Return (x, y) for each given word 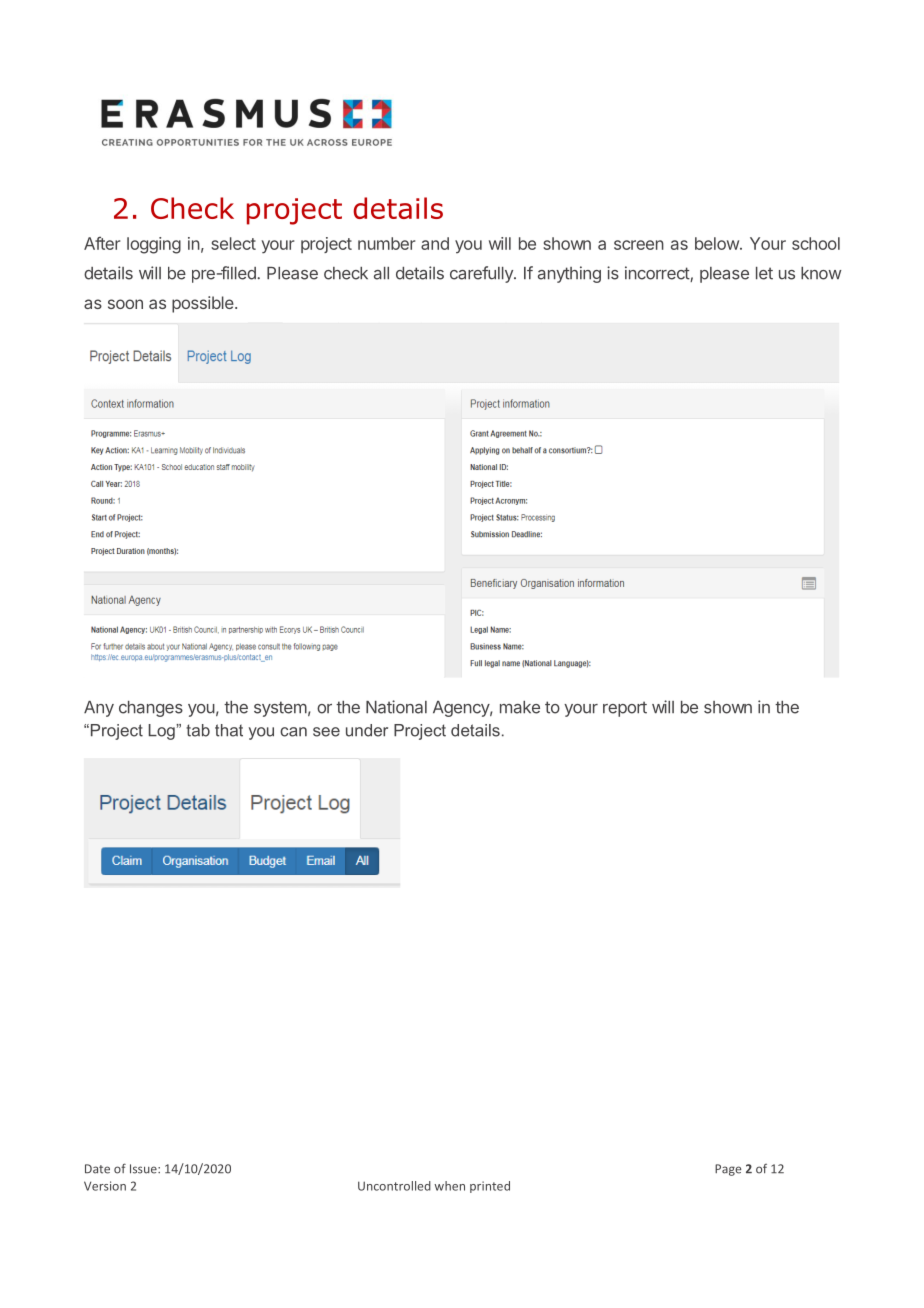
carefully (482, 274)
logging (154, 245)
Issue (144, 1169)
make (520, 707)
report (625, 709)
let (764, 273)
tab (198, 730)
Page (728, 1170)
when (449, 1186)
